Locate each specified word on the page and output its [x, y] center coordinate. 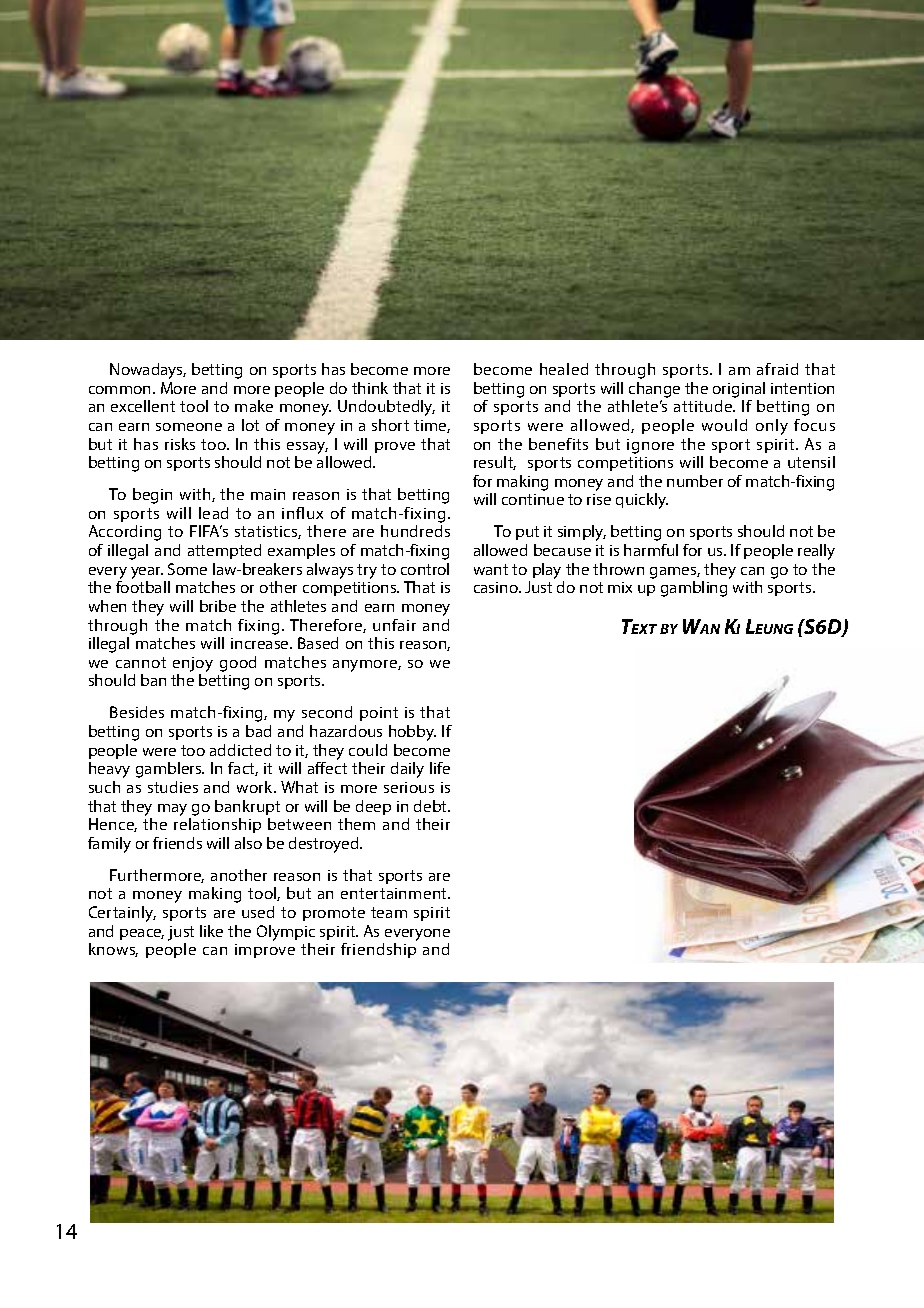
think [370, 388]
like [211, 931]
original [739, 390]
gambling [694, 589]
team [389, 912]
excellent [143, 406]
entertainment [395, 893]
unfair [394, 625]
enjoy [193, 666]
